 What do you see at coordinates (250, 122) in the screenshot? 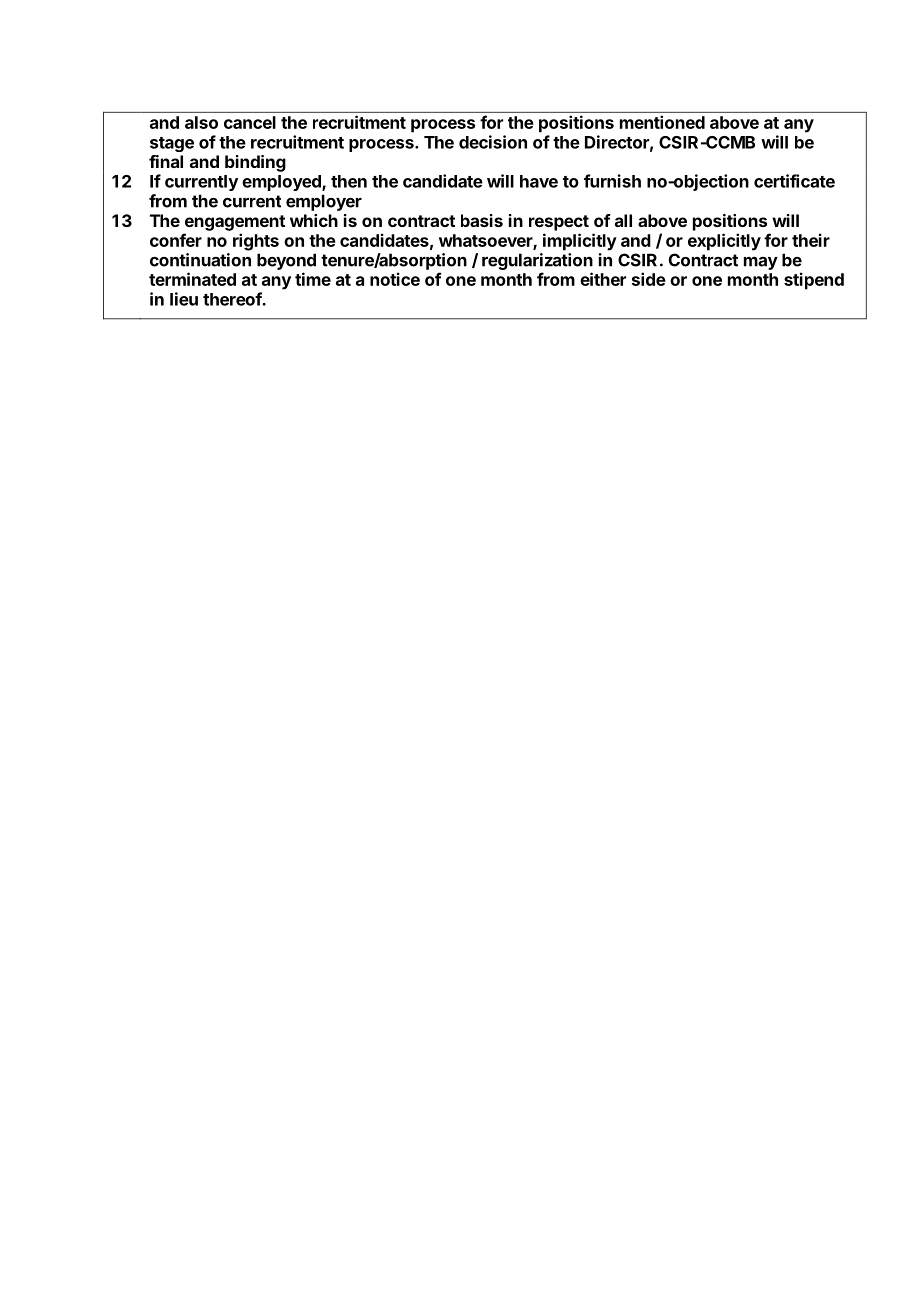
I see `cancel` at bounding box center [250, 122].
